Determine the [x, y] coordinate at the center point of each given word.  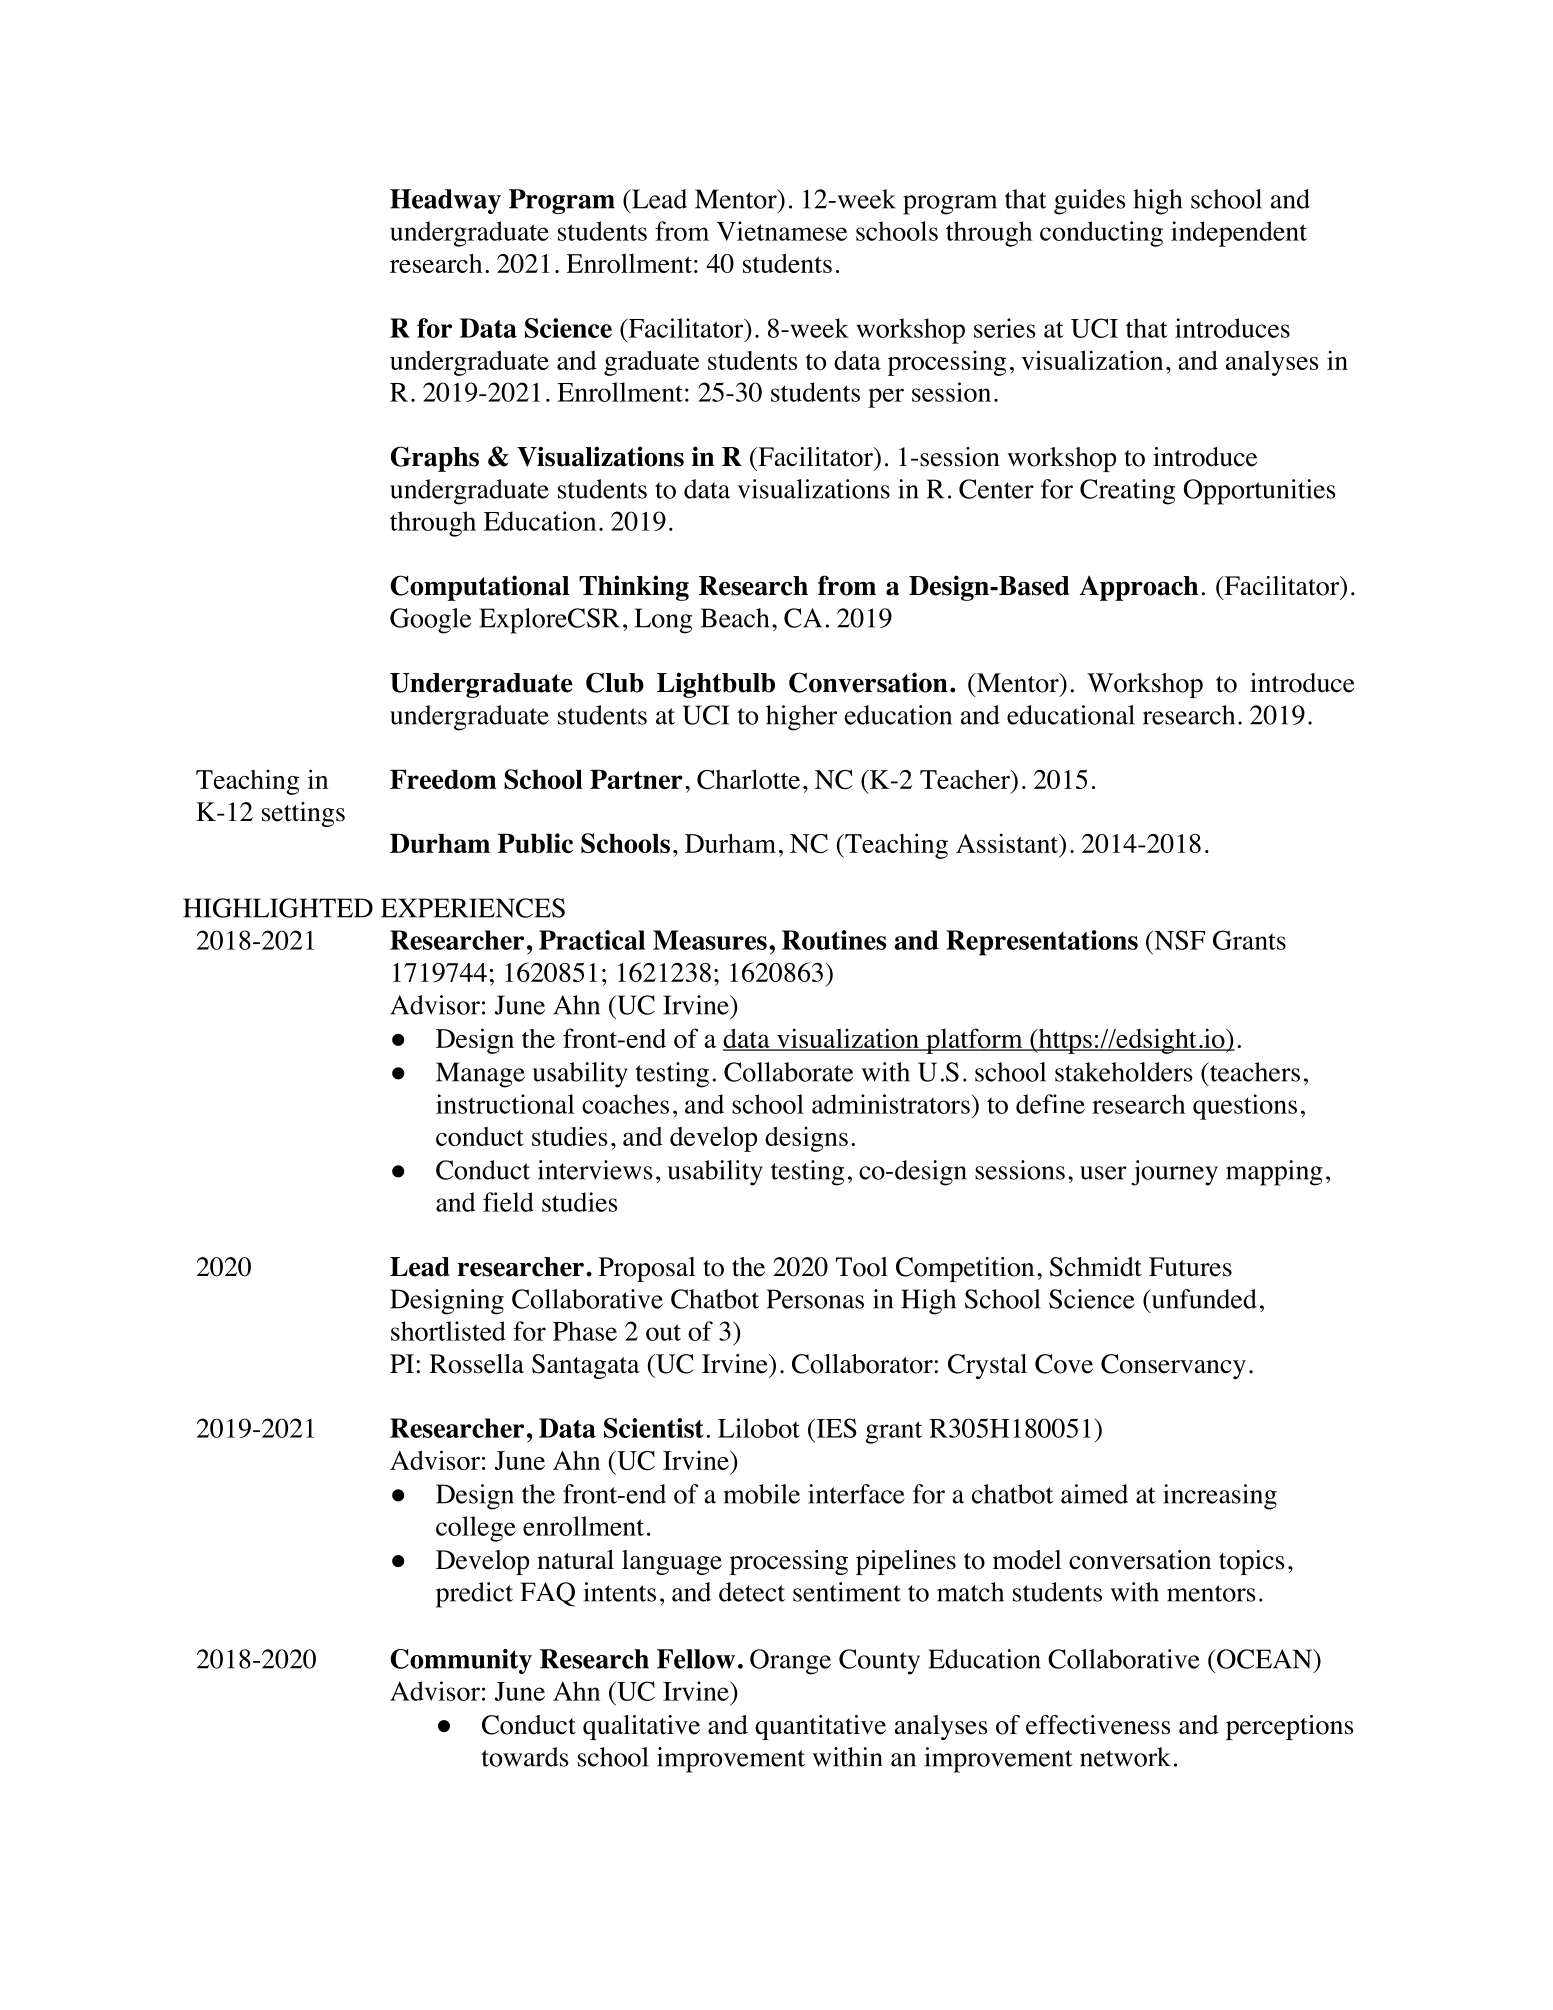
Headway [445, 201]
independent [1239, 234]
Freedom [443, 779]
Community [461, 1661]
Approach [1139, 588]
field [508, 1202]
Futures [1190, 1267]
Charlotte [748, 779]
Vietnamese [782, 231]
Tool [862, 1267]
